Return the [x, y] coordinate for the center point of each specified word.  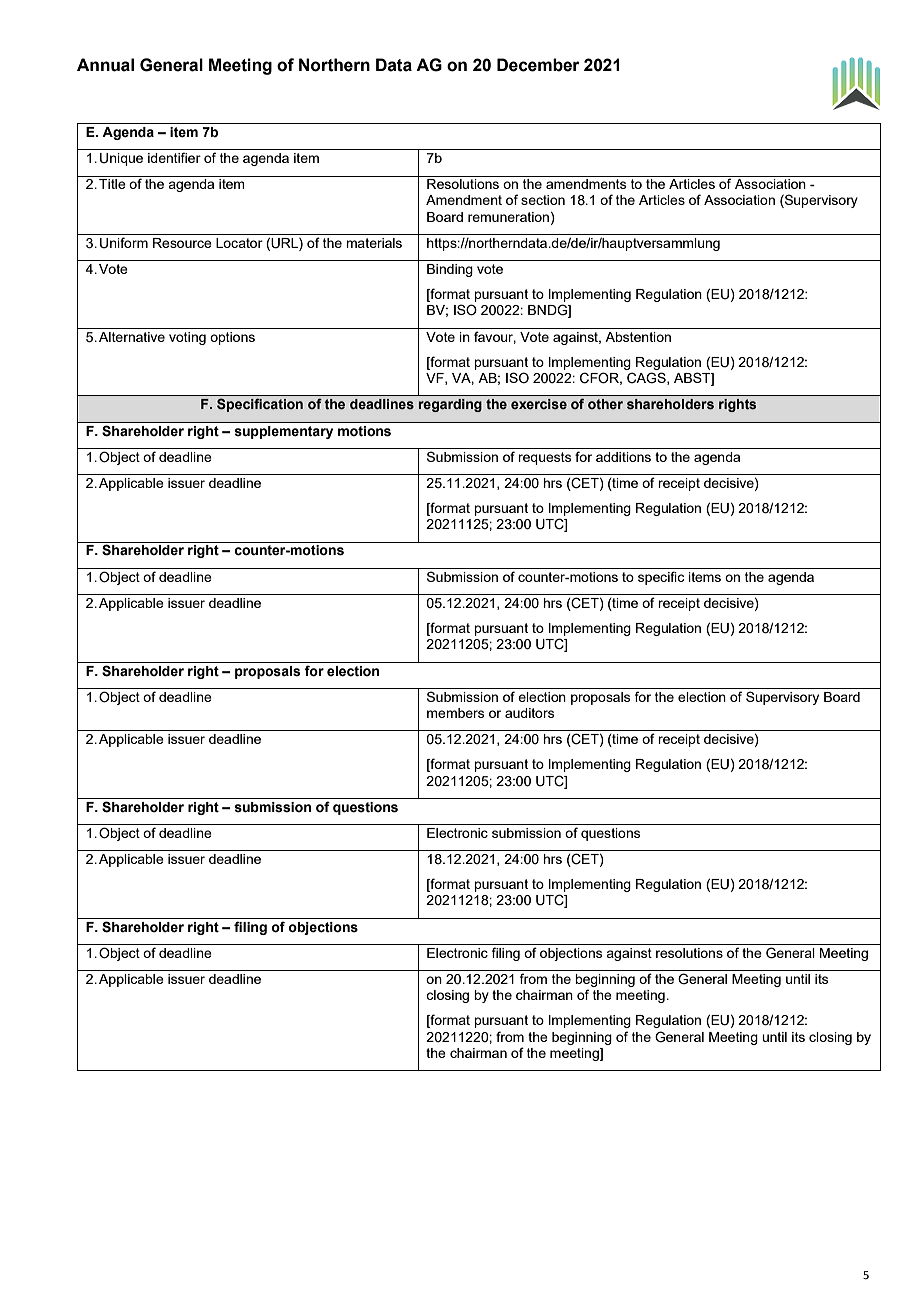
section [543, 200]
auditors [530, 713]
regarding [450, 405]
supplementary [284, 432]
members [456, 713]
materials [374, 243]
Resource [182, 243]
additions [623, 457]
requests [545, 458]
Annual [105, 65]
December [538, 65]
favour [495, 337]
